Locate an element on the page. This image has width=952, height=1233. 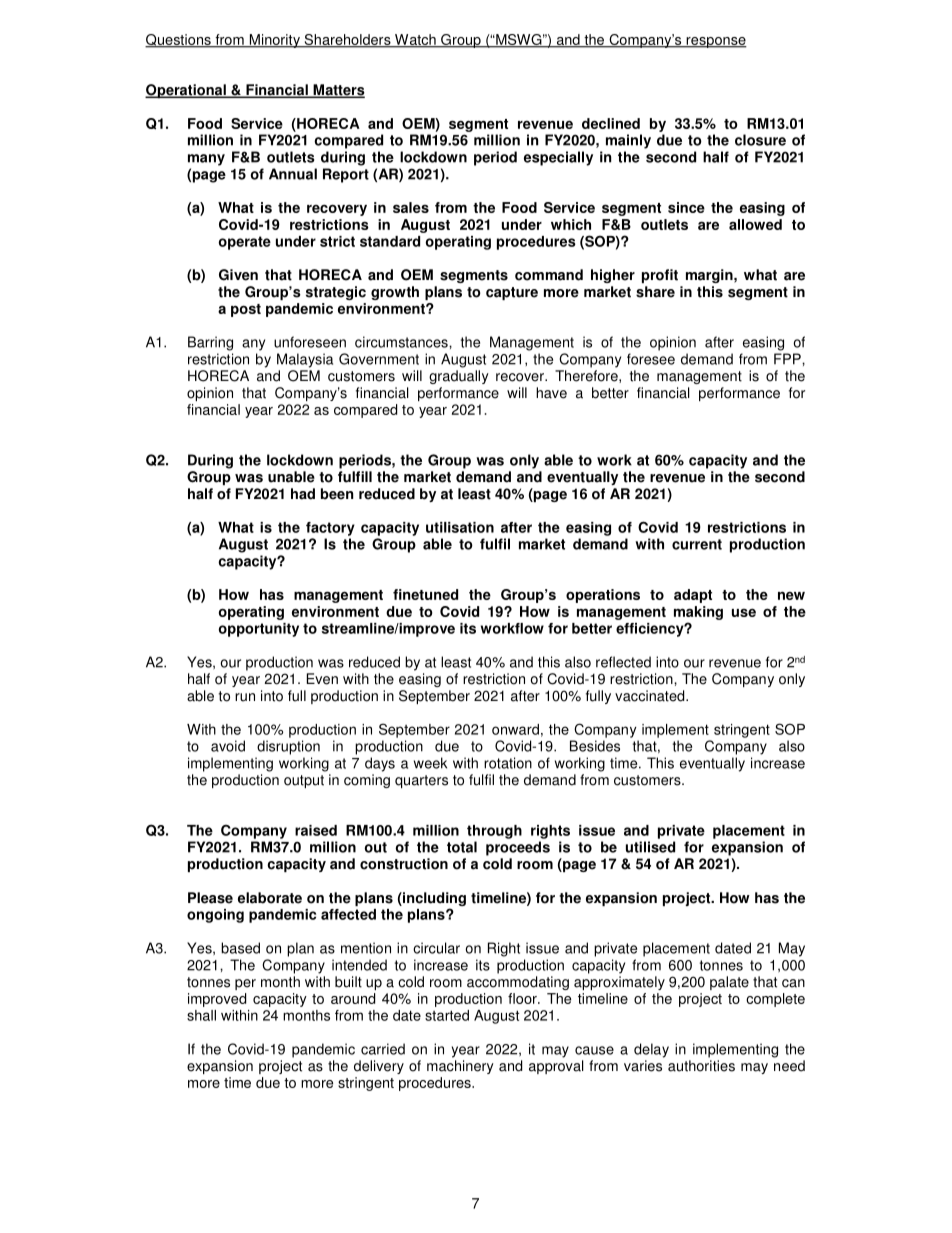
Watch is located at coordinates (415, 40).
